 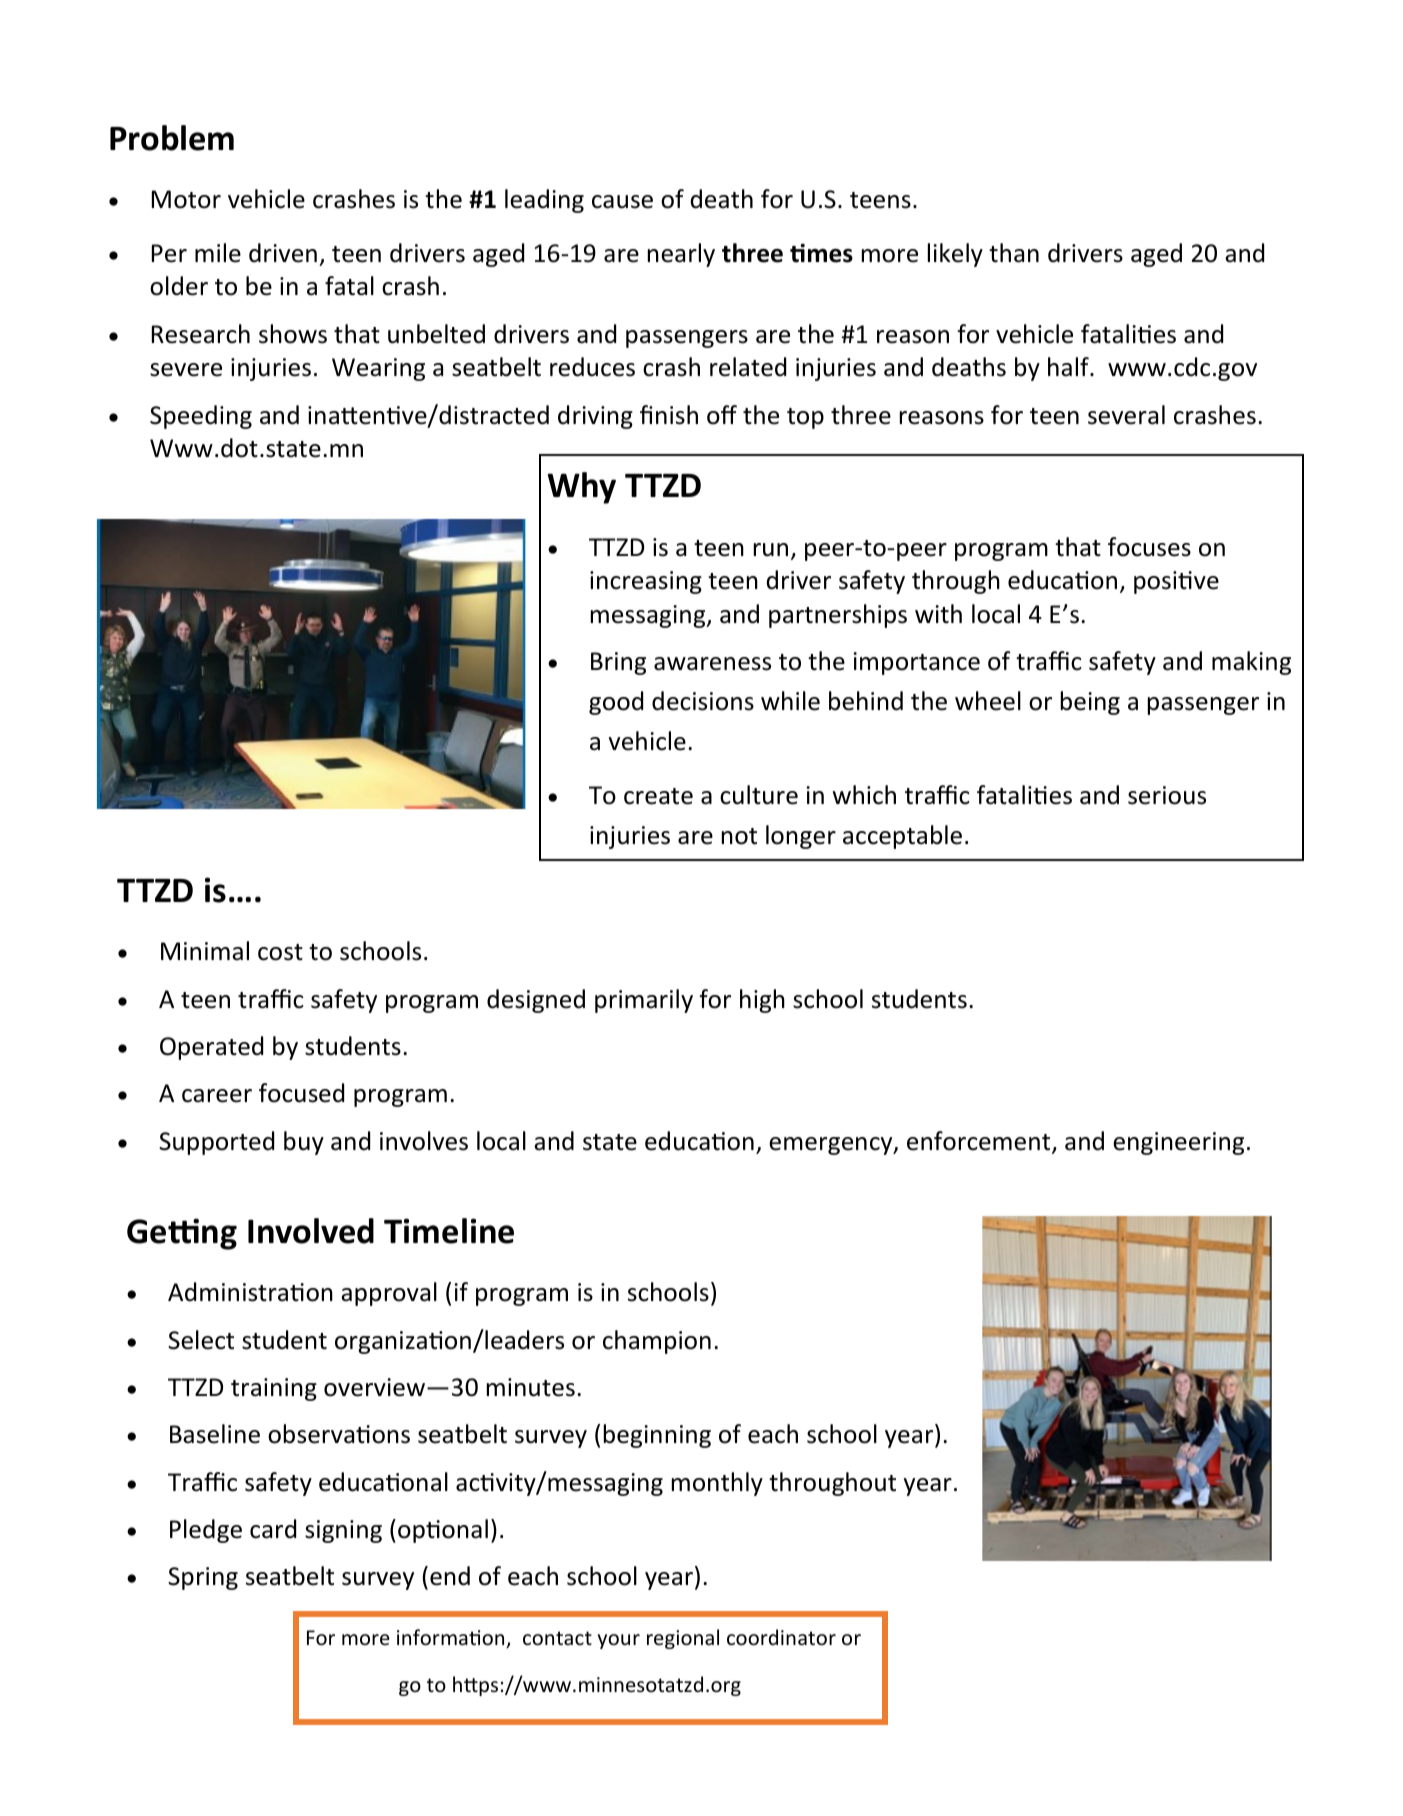 What do you see at coordinates (622, 202) in the page?
I see `cause` at bounding box center [622, 202].
